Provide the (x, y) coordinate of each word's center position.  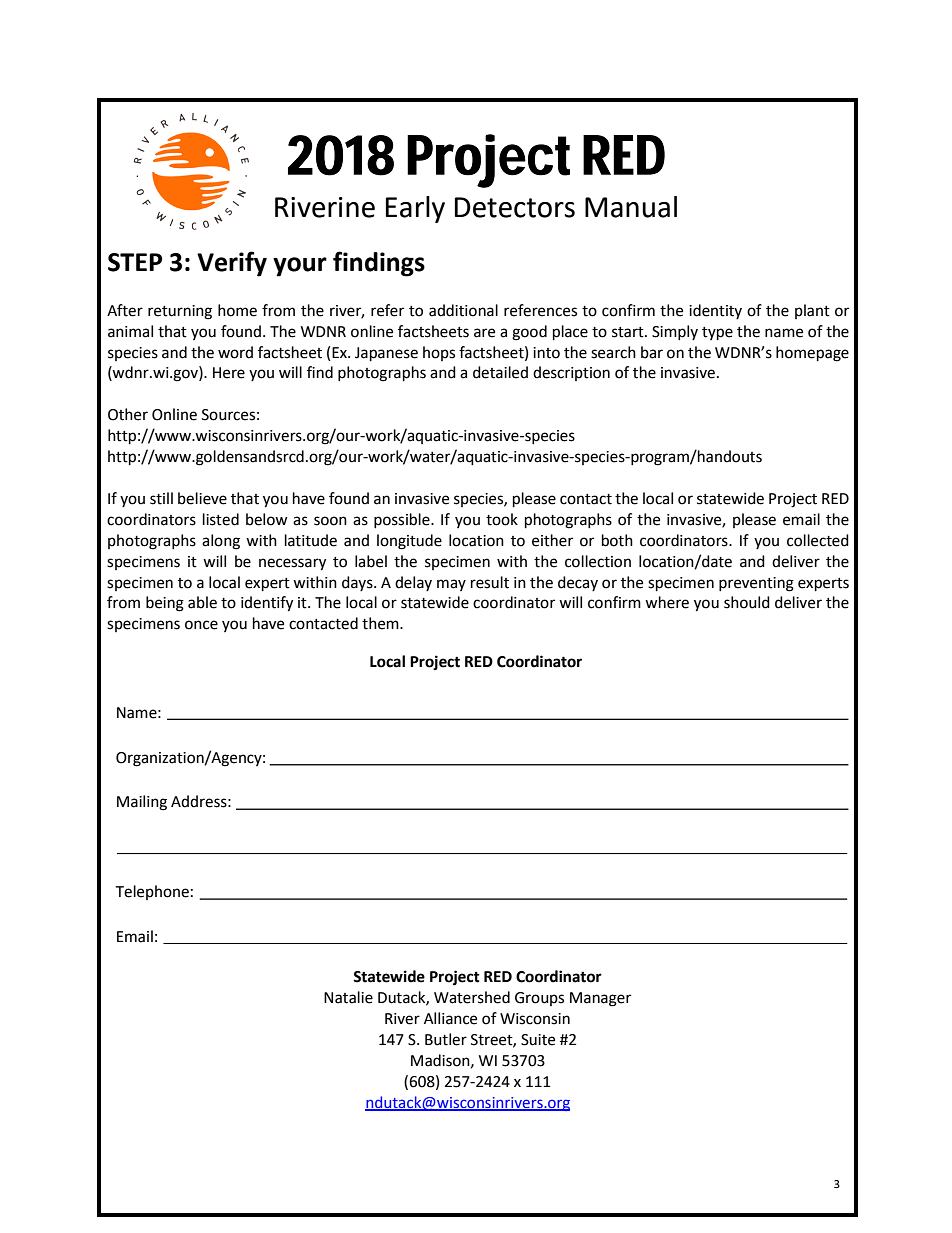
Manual (631, 207)
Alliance (450, 1018)
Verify (232, 264)
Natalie (348, 997)
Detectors (515, 207)
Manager (600, 999)
